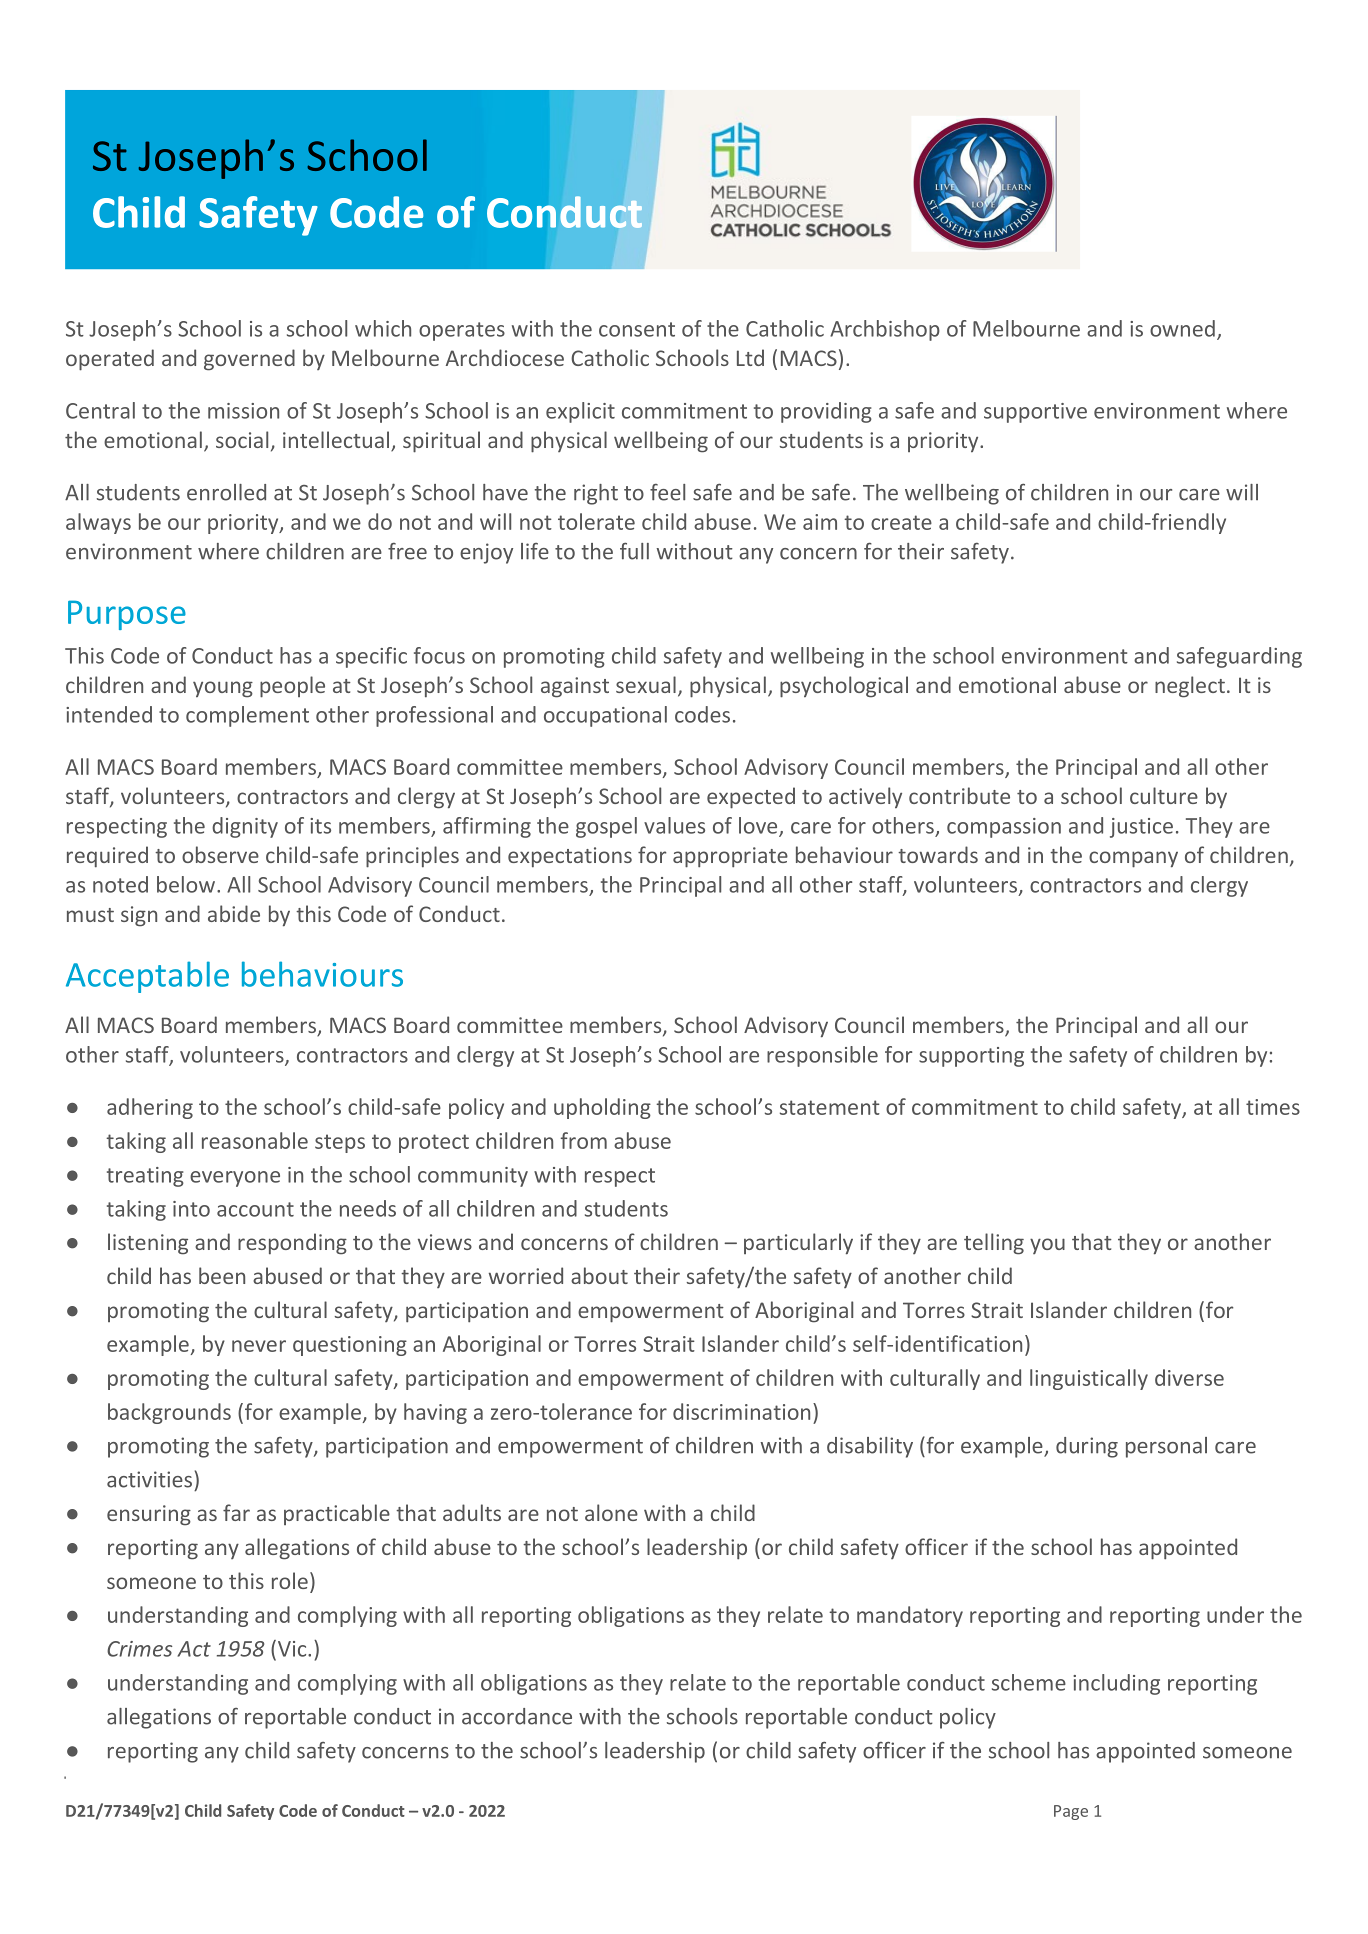 The width and height of the document is (1368, 1934). What do you see at coordinates (150, 1108) in the document?
I see `adhering` at bounding box center [150, 1108].
